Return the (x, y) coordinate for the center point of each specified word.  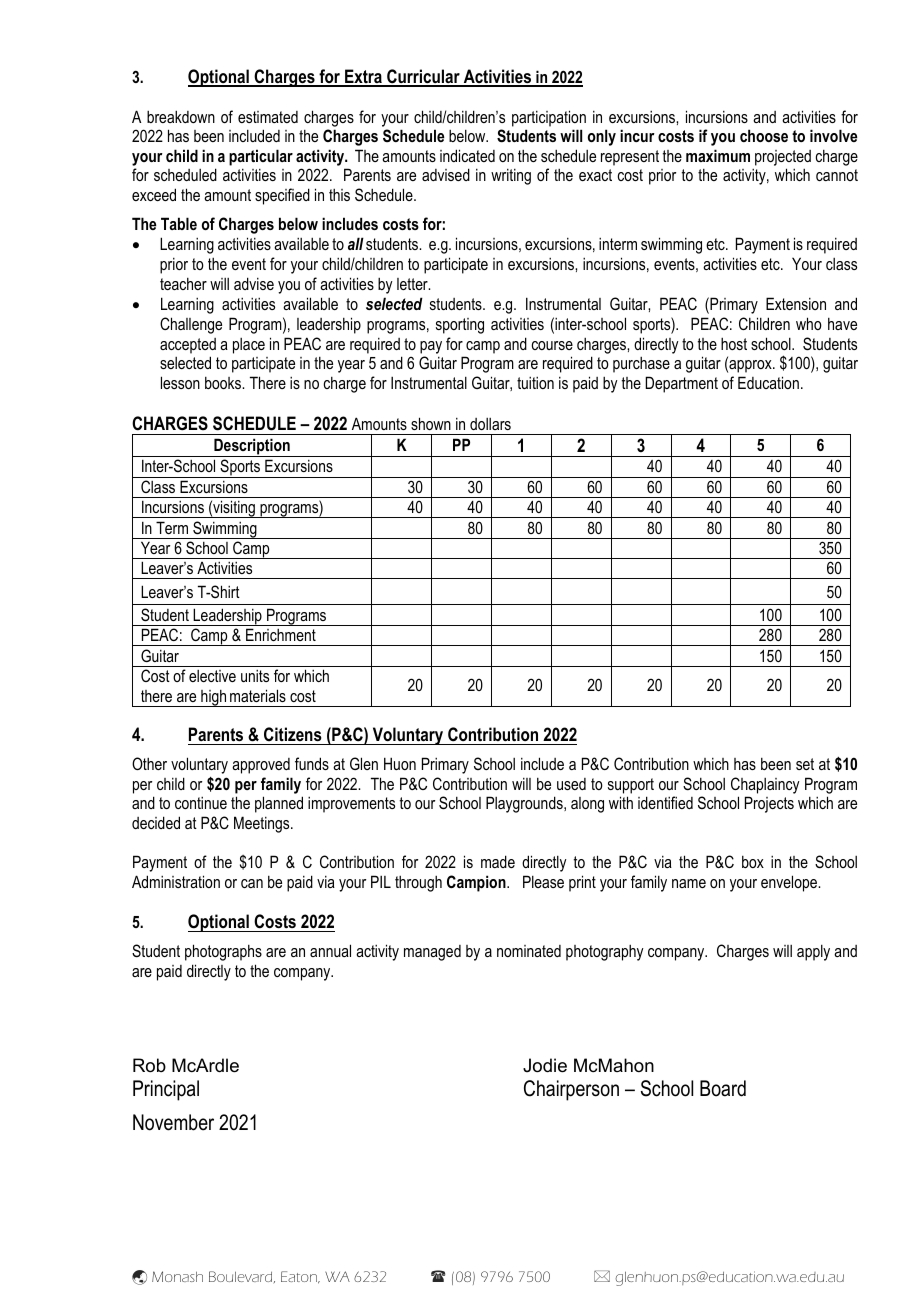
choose (764, 135)
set (805, 764)
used (571, 784)
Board (723, 1088)
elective (212, 676)
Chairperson (571, 1090)
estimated (268, 117)
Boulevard (242, 1277)
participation (549, 118)
